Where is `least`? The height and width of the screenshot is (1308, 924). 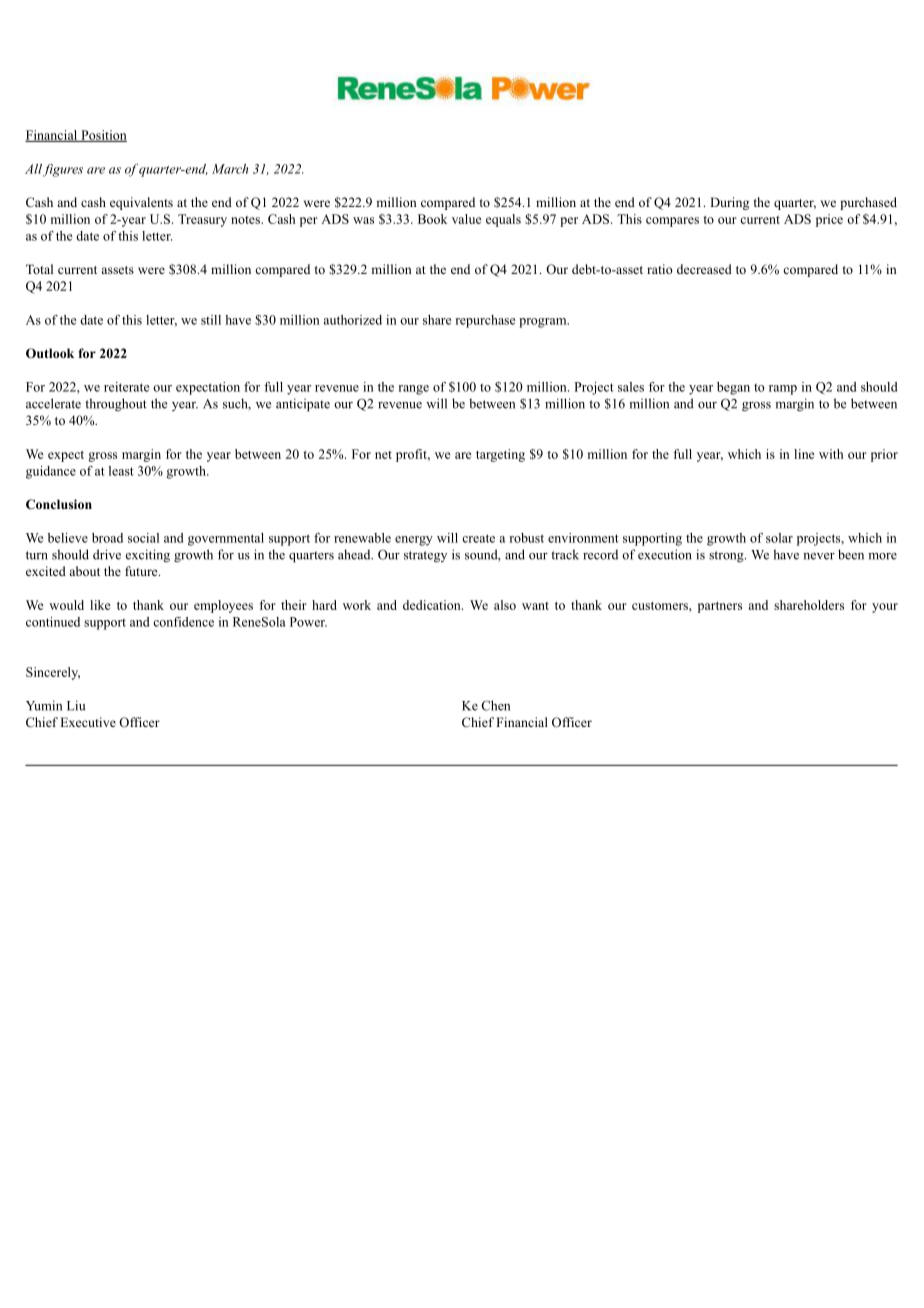
least is located at coordinates (121, 471).
